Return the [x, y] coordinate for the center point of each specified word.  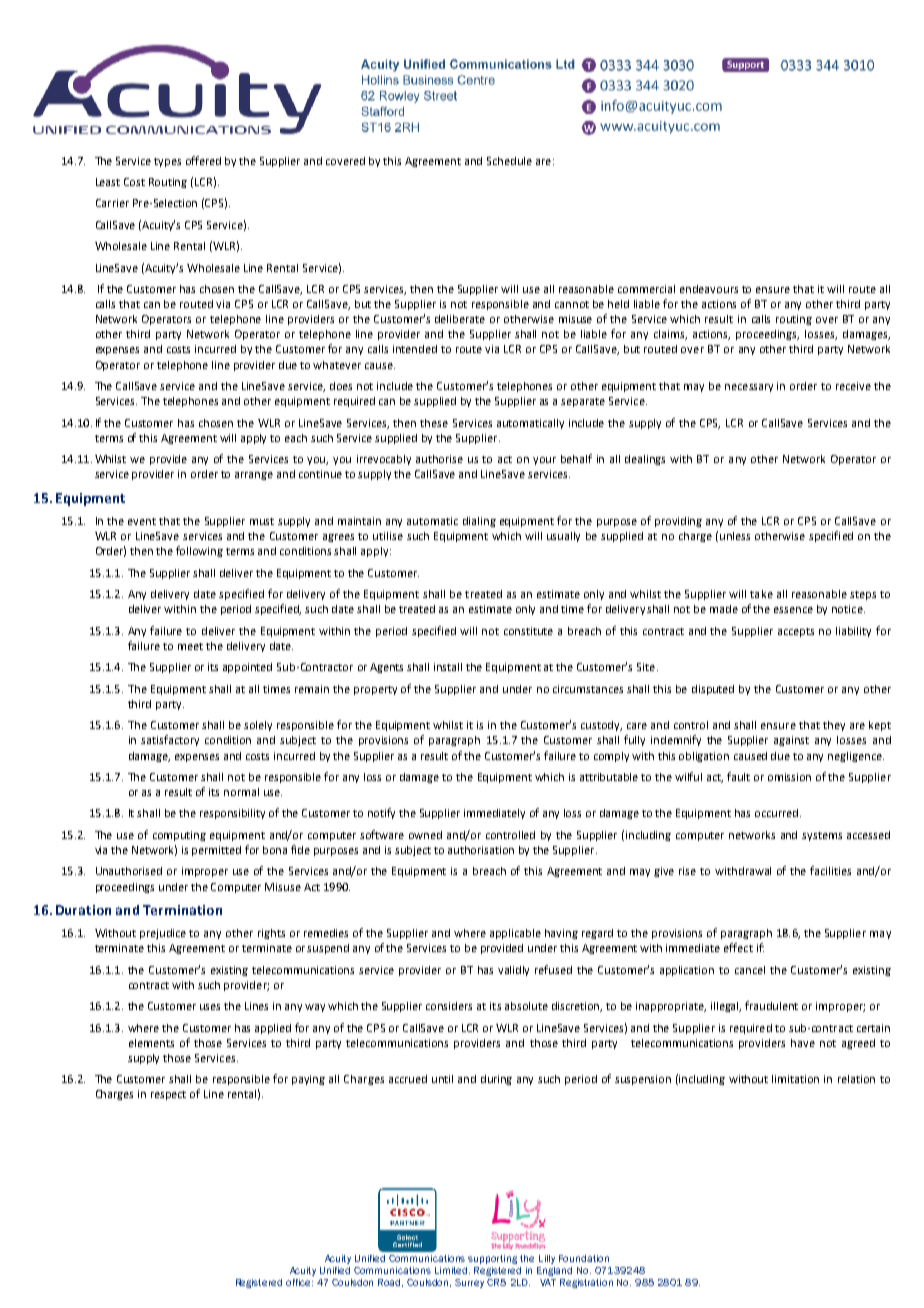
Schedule [509, 161]
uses [210, 1007]
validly [513, 971]
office [299, 1282]
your [544, 461]
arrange [254, 476]
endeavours [709, 289]
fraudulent [771, 1005]
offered [203, 160]
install [448, 667]
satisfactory [170, 740]
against [791, 741]
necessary [749, 388]
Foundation [584, 1258]
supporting [492, 1259]
